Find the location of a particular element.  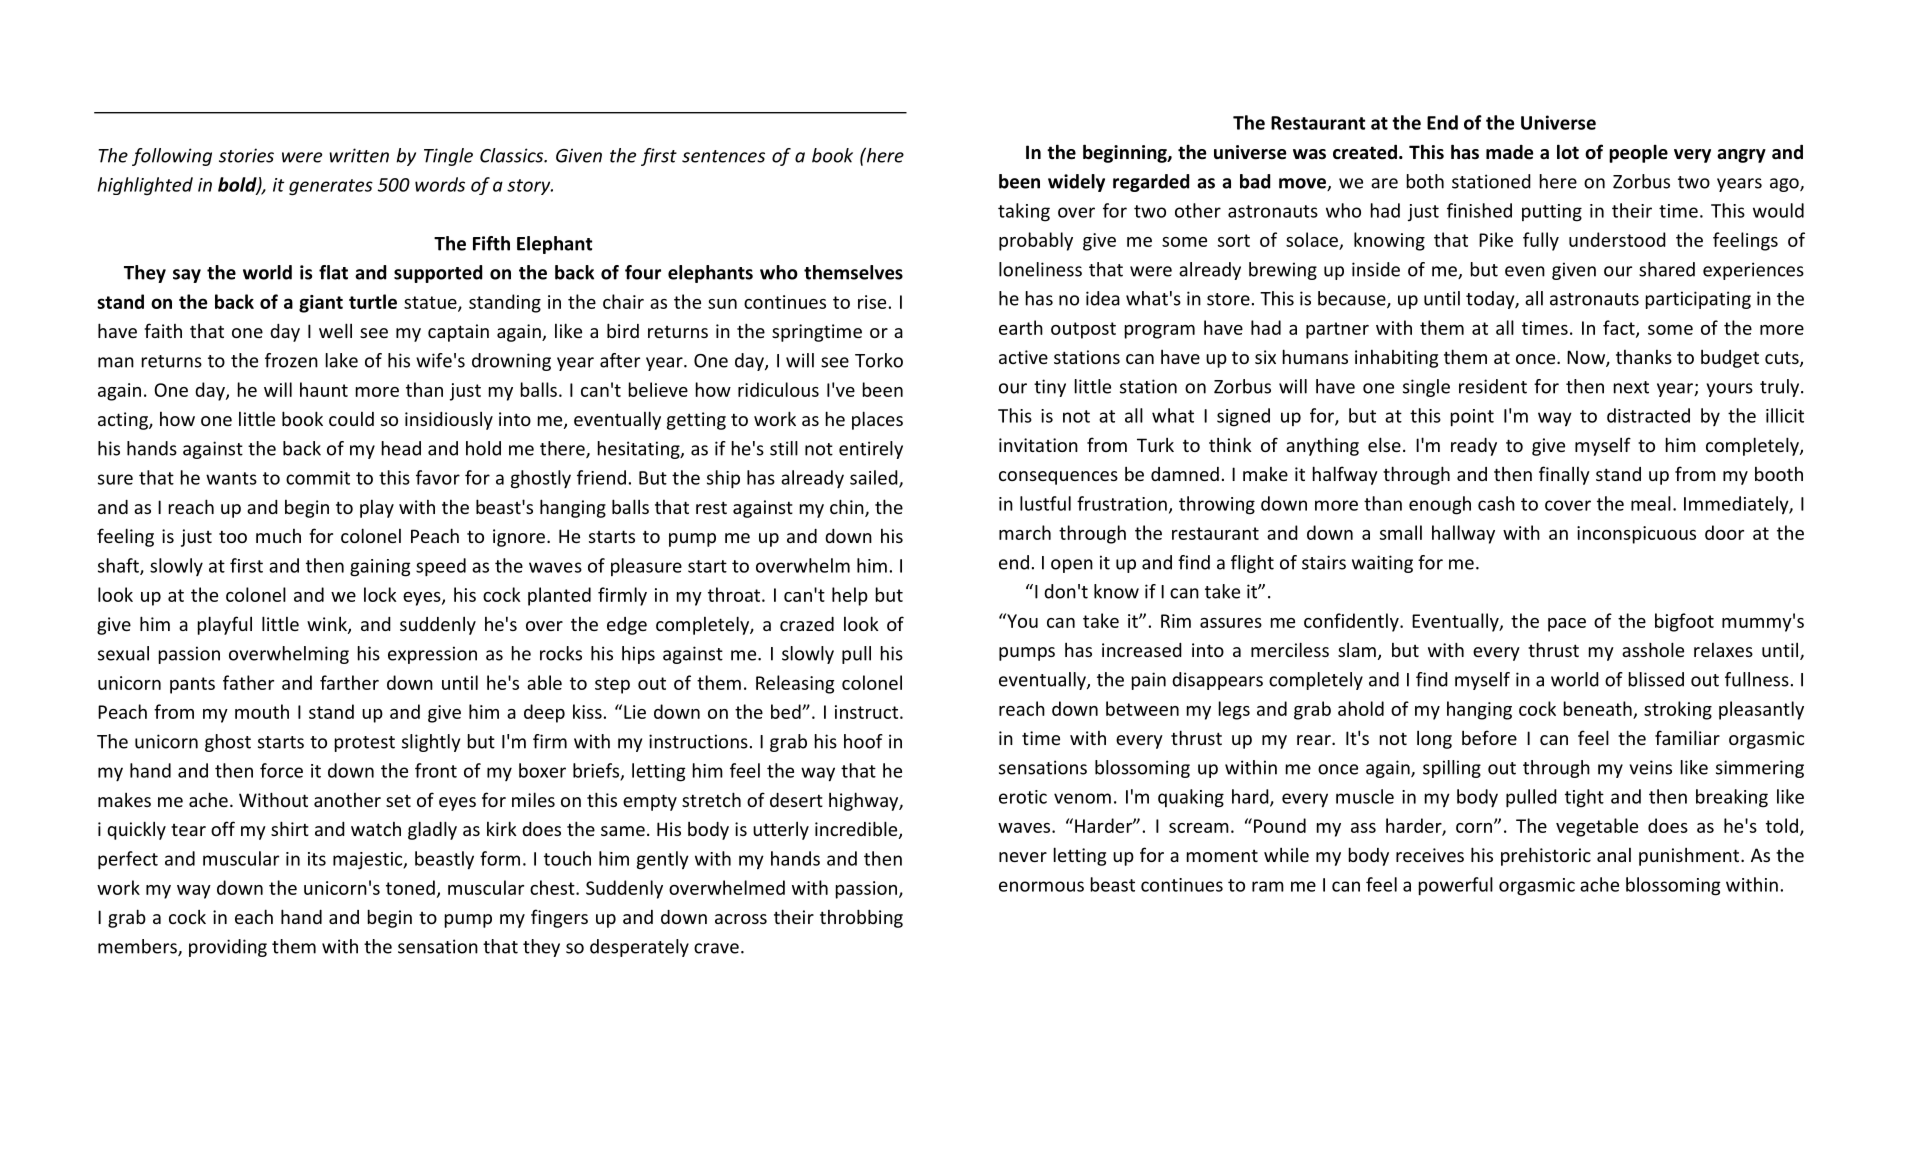

generates is located at coordinates (331, 187).
